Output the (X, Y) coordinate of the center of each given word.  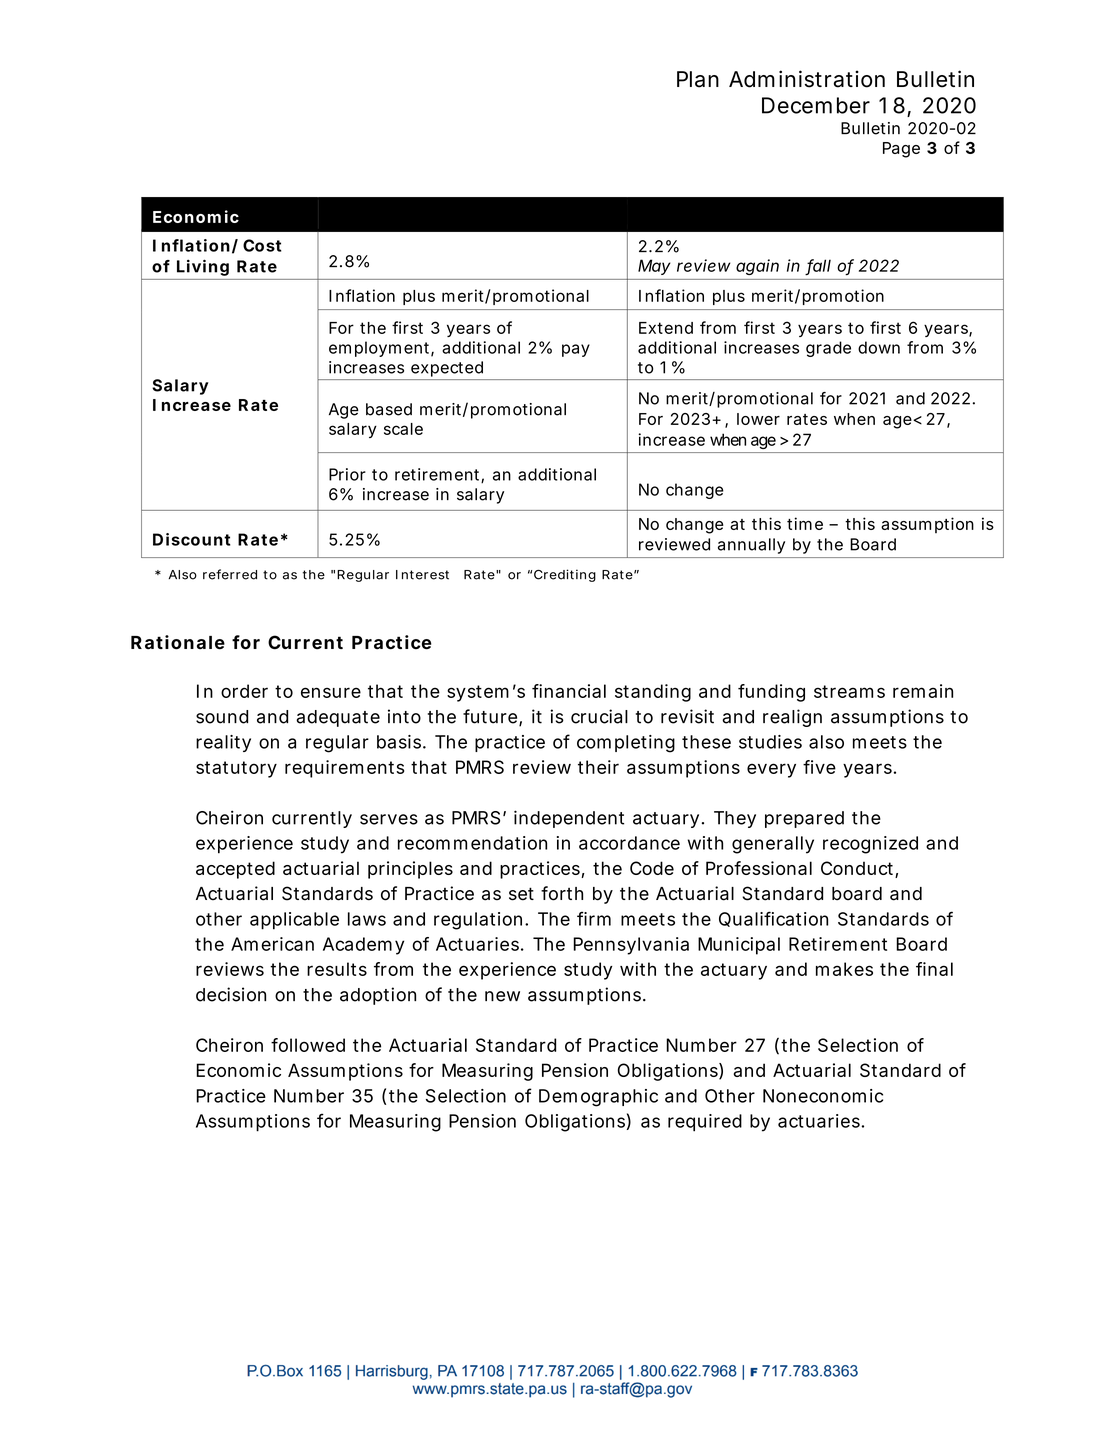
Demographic (598, 1098)
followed (308, 1045)
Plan (698, 79)
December (816, 105)
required (705, 1123)
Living (203, 267)
